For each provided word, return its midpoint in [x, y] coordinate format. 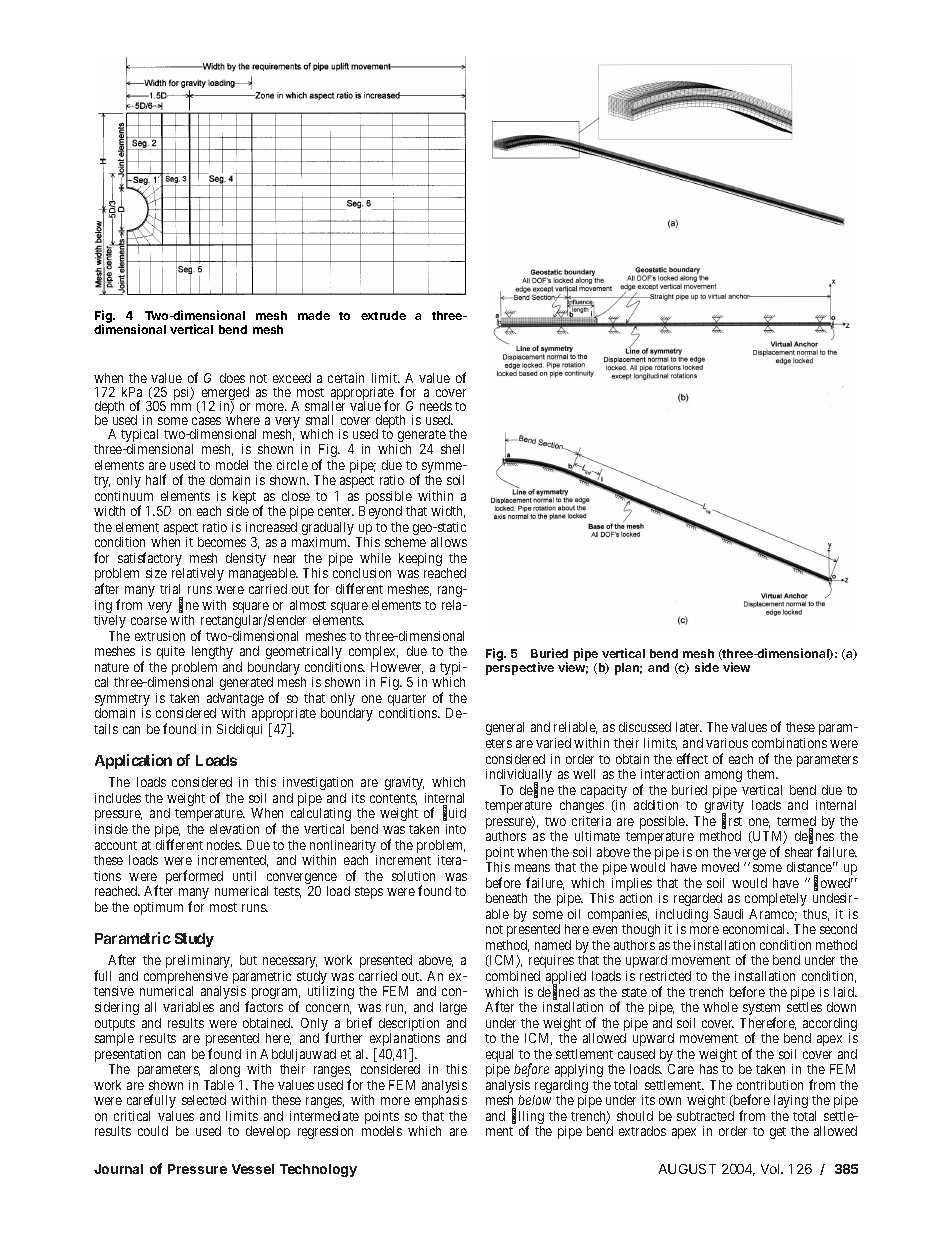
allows [449, 542]
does [232, 378]
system [761, 1010]
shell [452, 449]
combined [513, 976]
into [456, 829]
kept [244, 499]
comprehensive [186, 979]
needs [436, 406]
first [732, 821]
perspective [520, 668]
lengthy [212, 652]
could [153, 1131]
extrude [383, 315]
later [689, 727]
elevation [234, 829]
